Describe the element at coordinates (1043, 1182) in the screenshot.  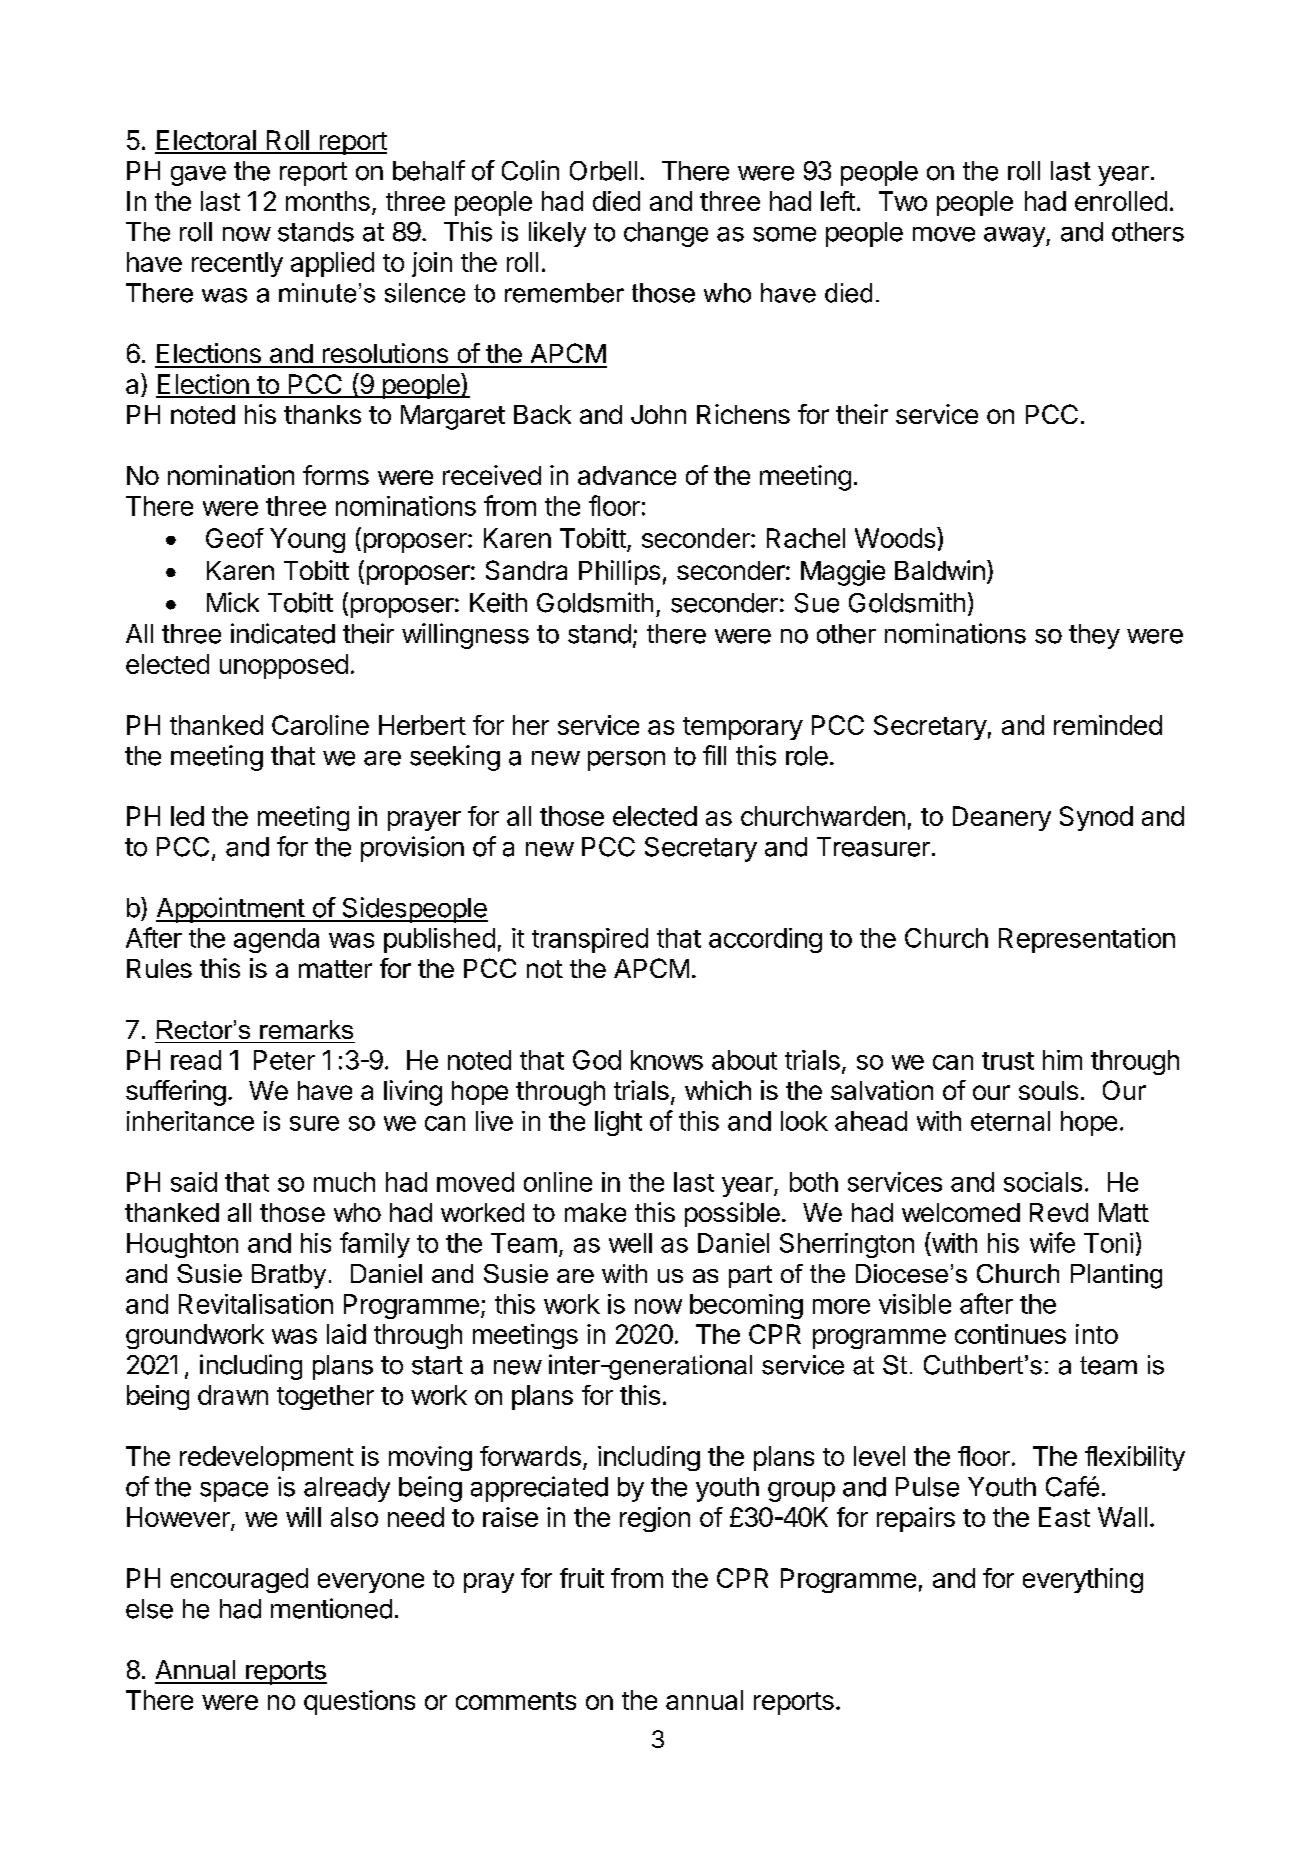
I see `socials` at that location.
